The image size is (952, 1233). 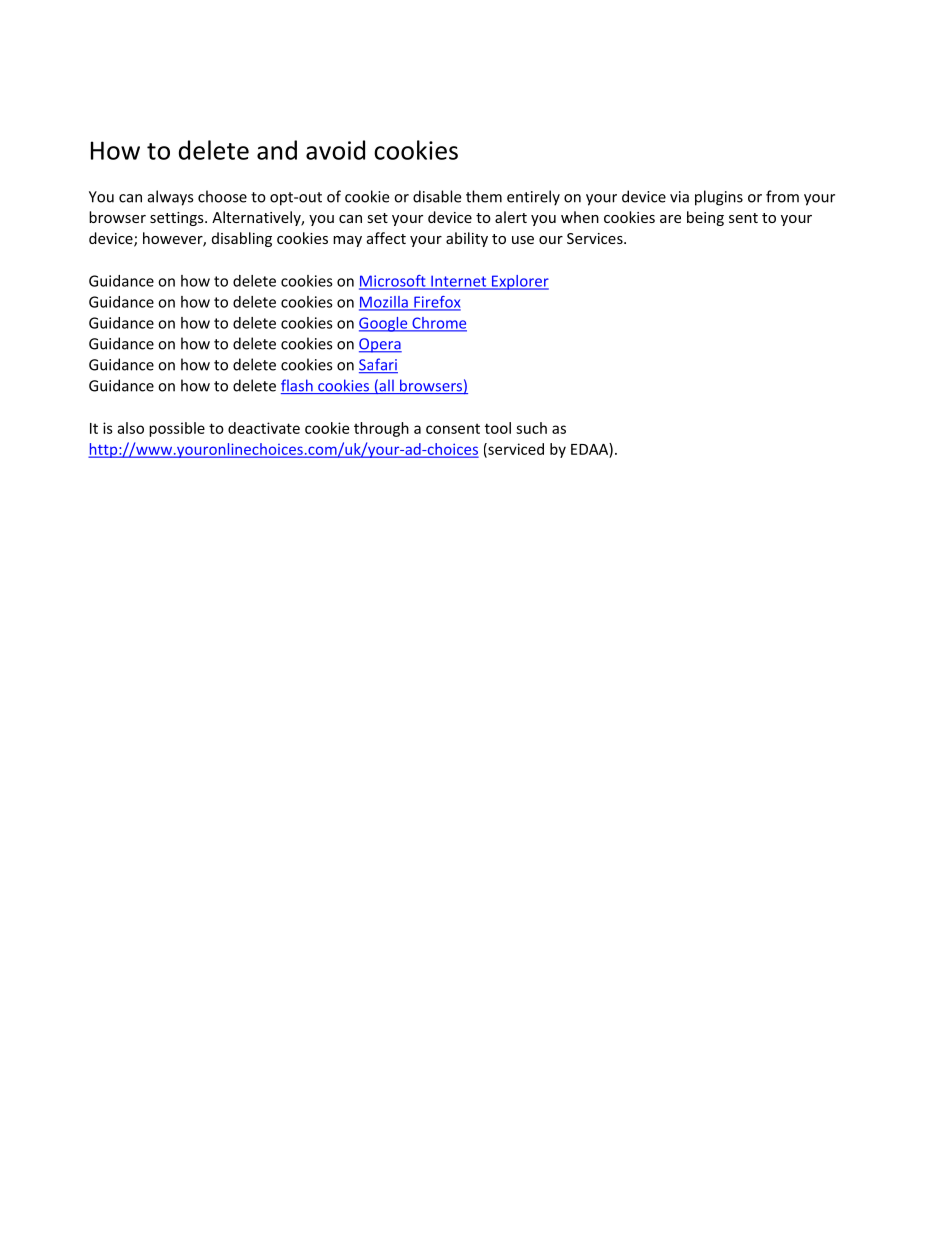 What do you see at coordinates (436, 303) in the document?
I see `Firefox` at bounding box center [436, 303].
